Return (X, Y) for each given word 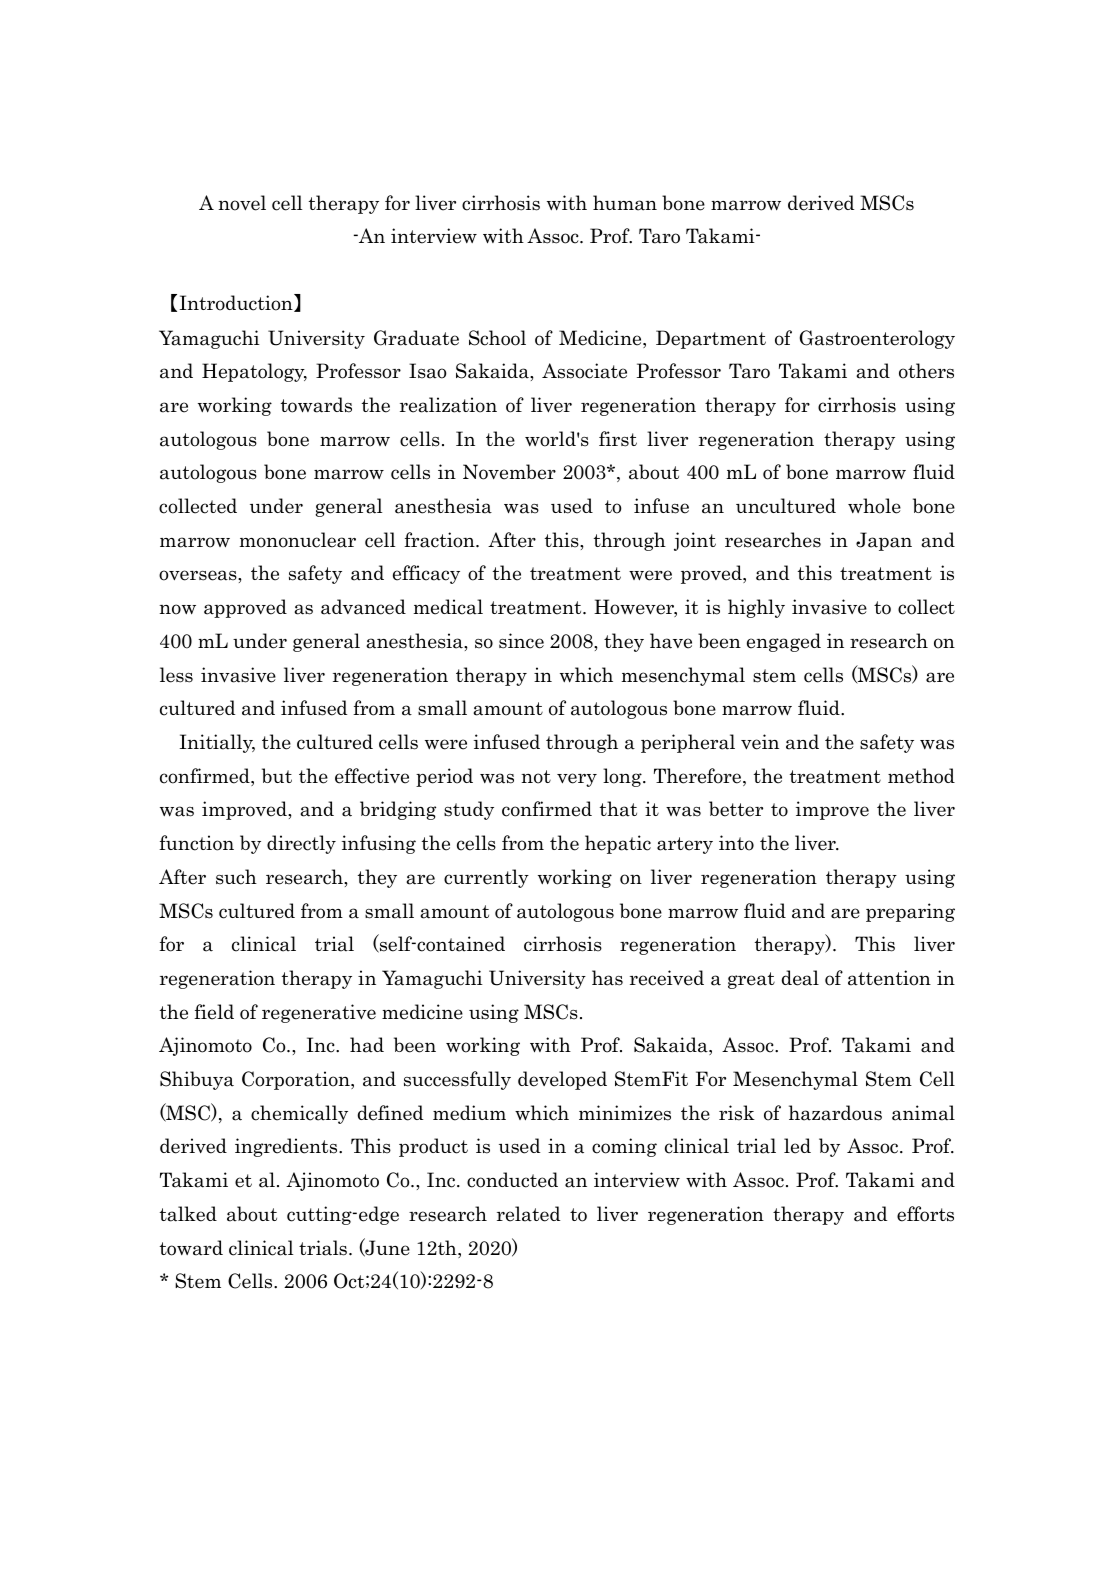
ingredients (287, 1147)
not (536, 777)
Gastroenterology (877, 339)
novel (242, 203)
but (277, 775)
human (625, 203)
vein (760, 742)
